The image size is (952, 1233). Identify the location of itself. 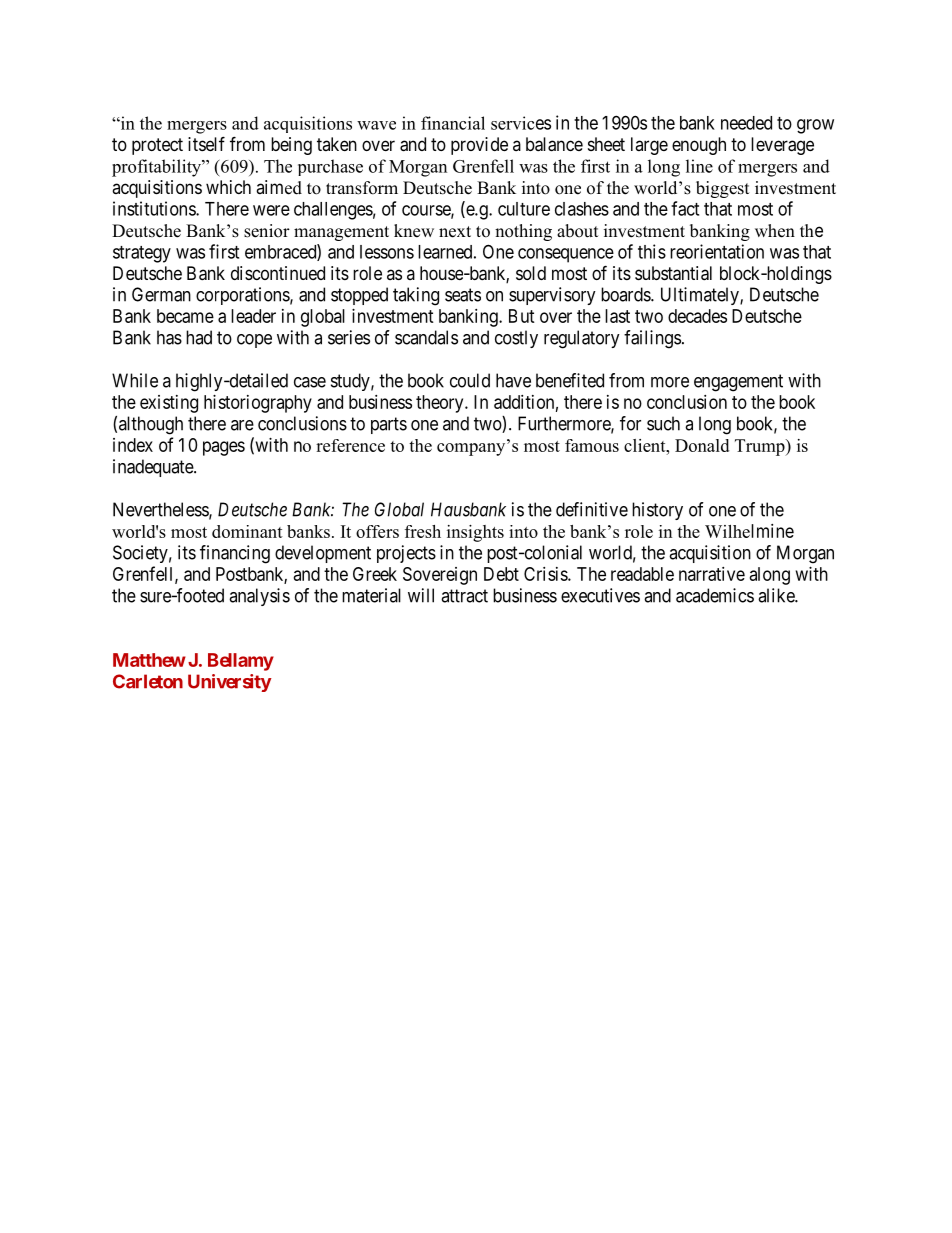
(206, 143).
